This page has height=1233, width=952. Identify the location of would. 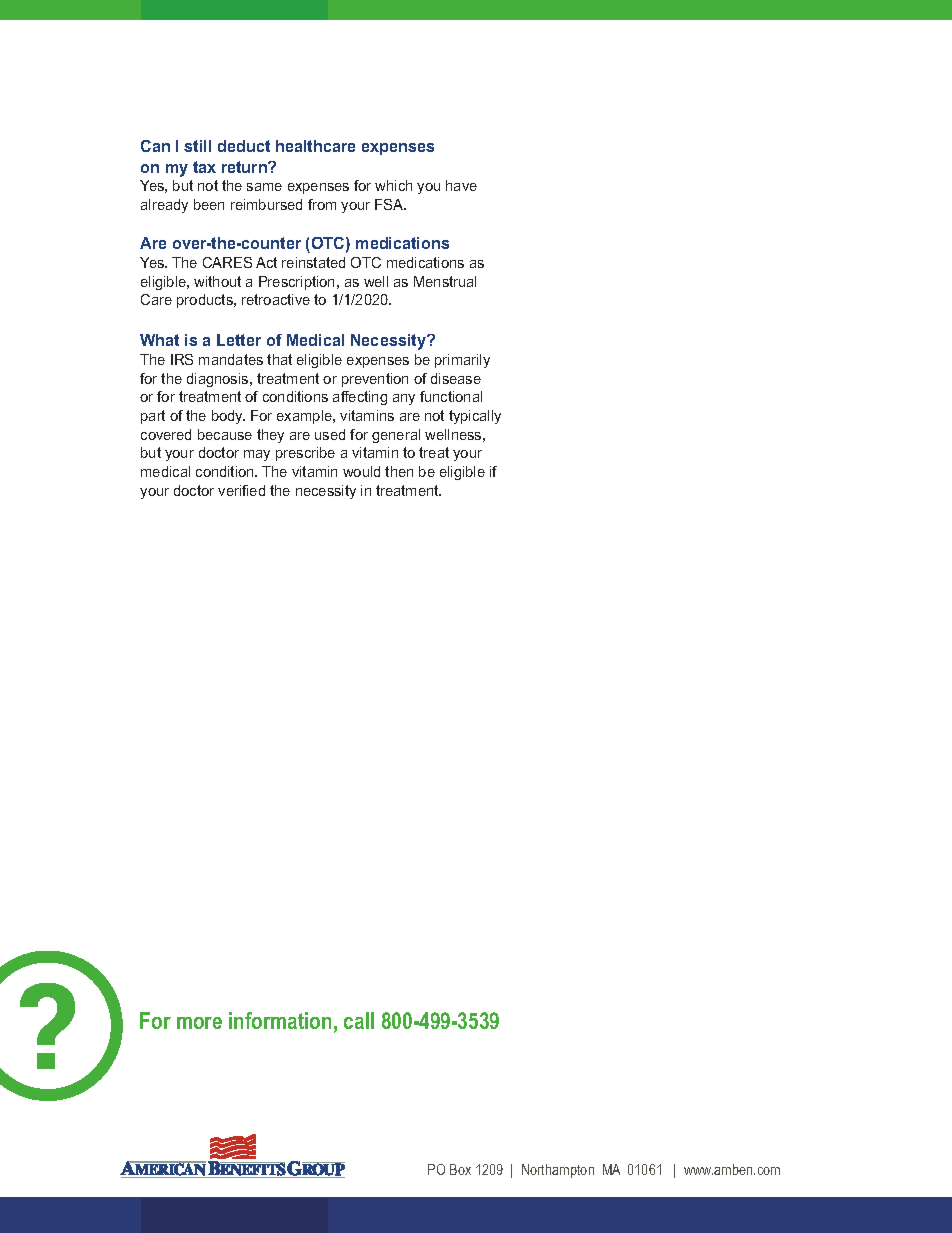
(361, 471).
